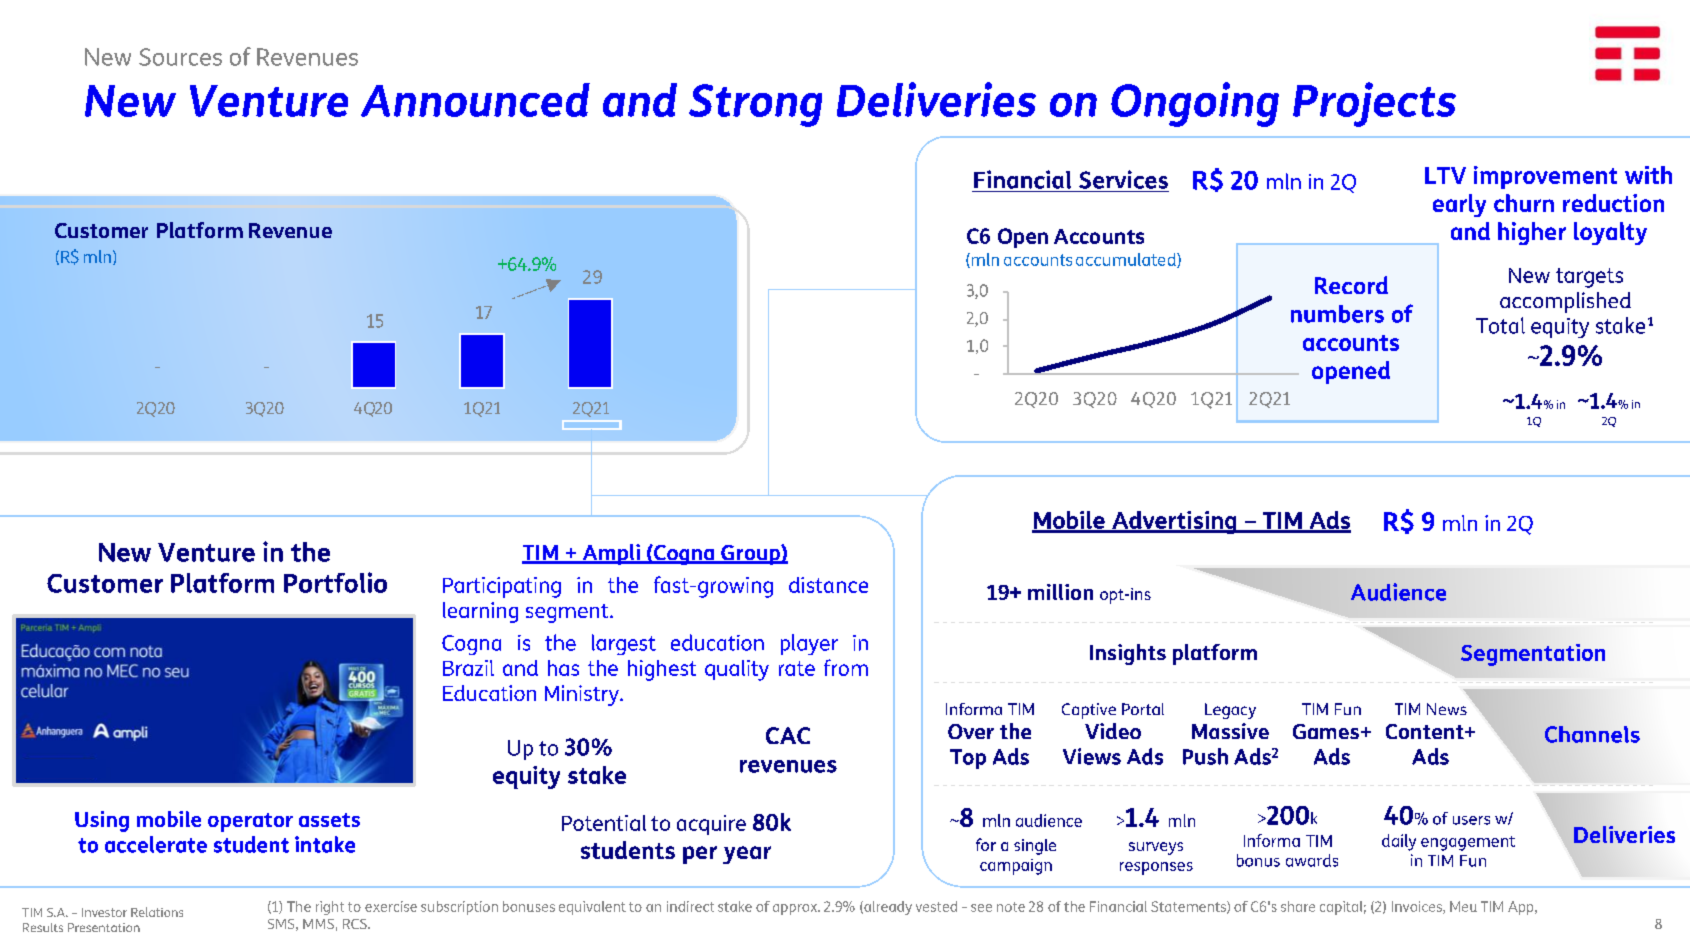  Describe the element at coordinates (157, 912) in the screenshot. I see `Relations` at that location.
